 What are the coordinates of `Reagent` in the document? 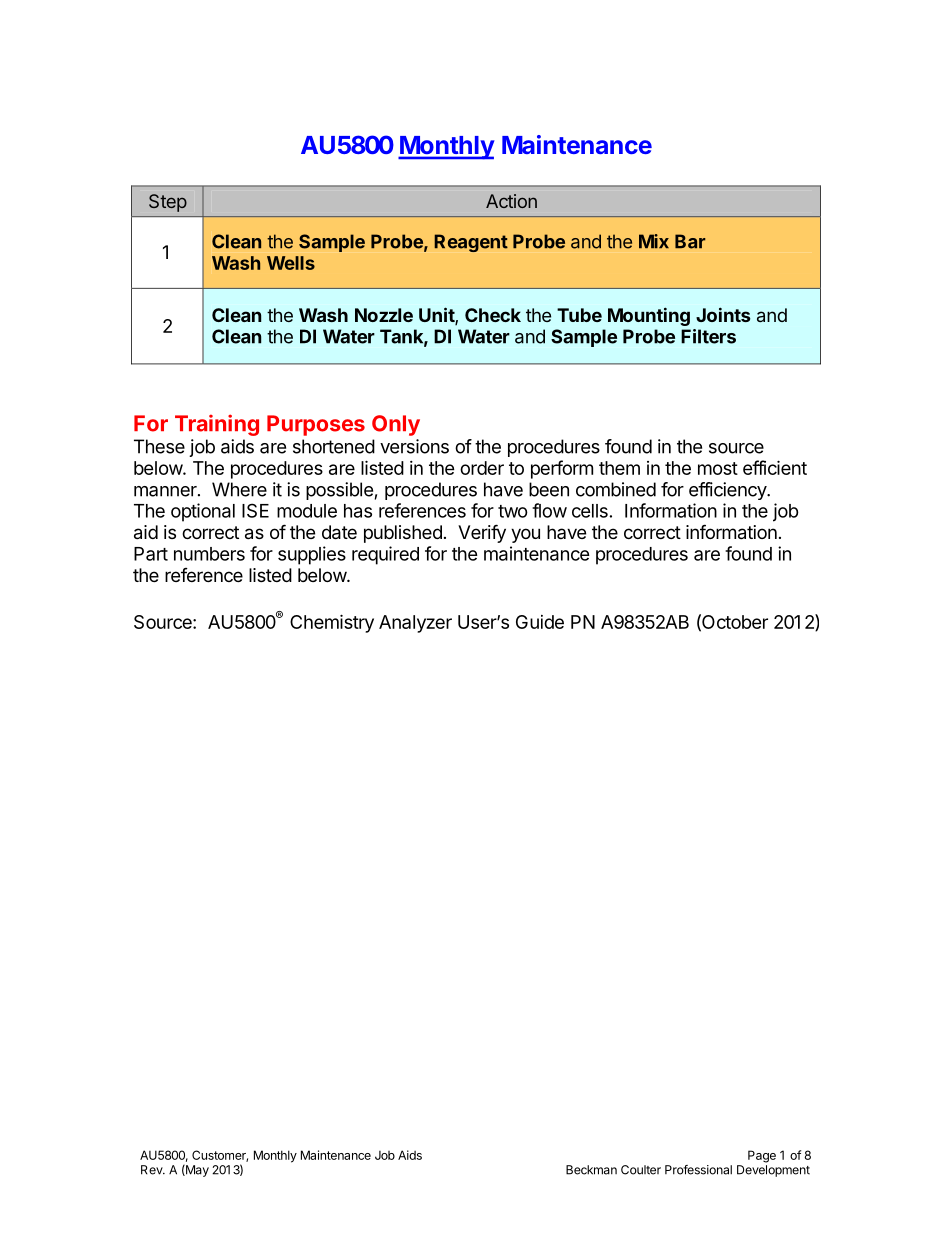 It's located at (471, 243).
